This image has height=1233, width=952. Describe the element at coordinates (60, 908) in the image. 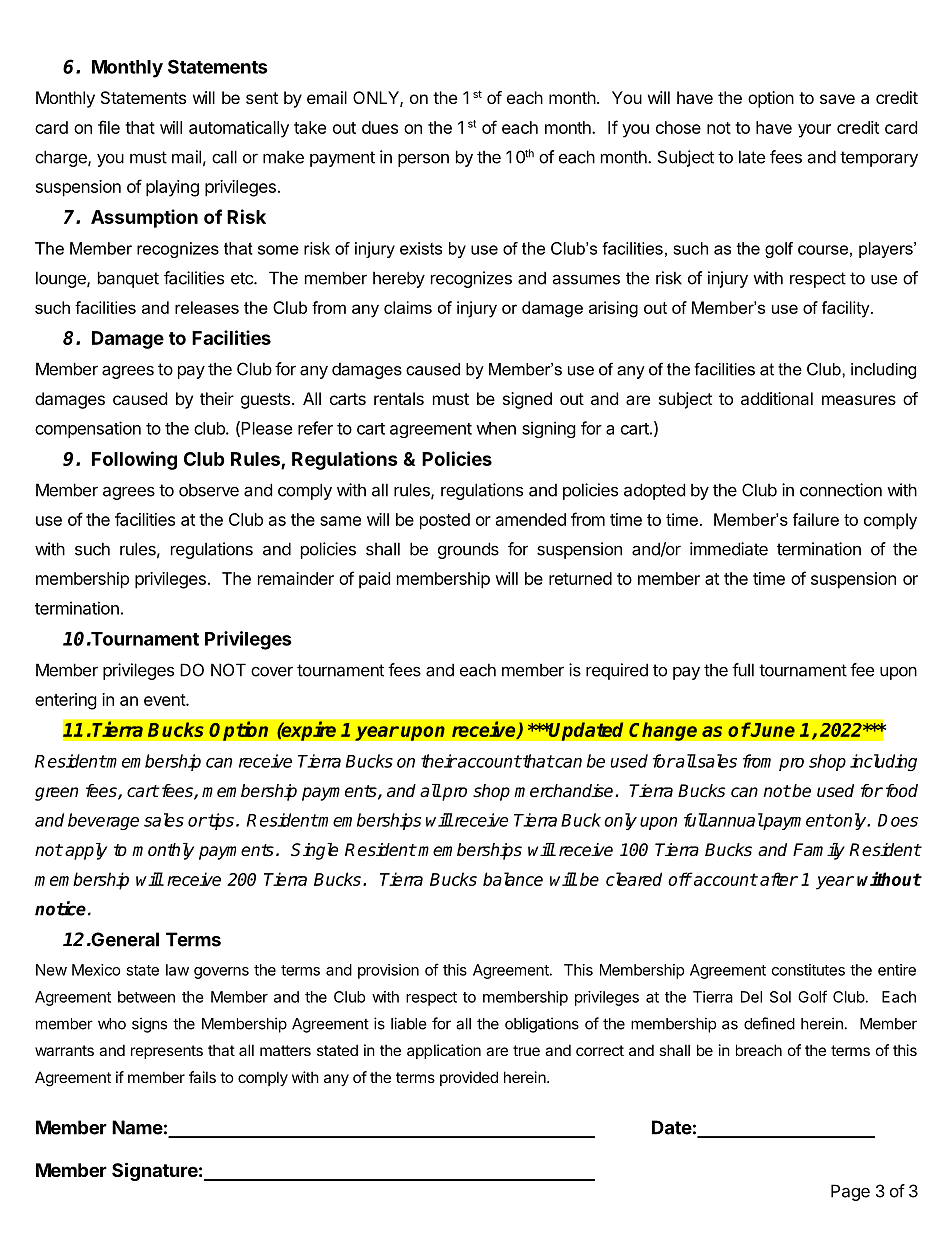

I see `notice` at that location.
